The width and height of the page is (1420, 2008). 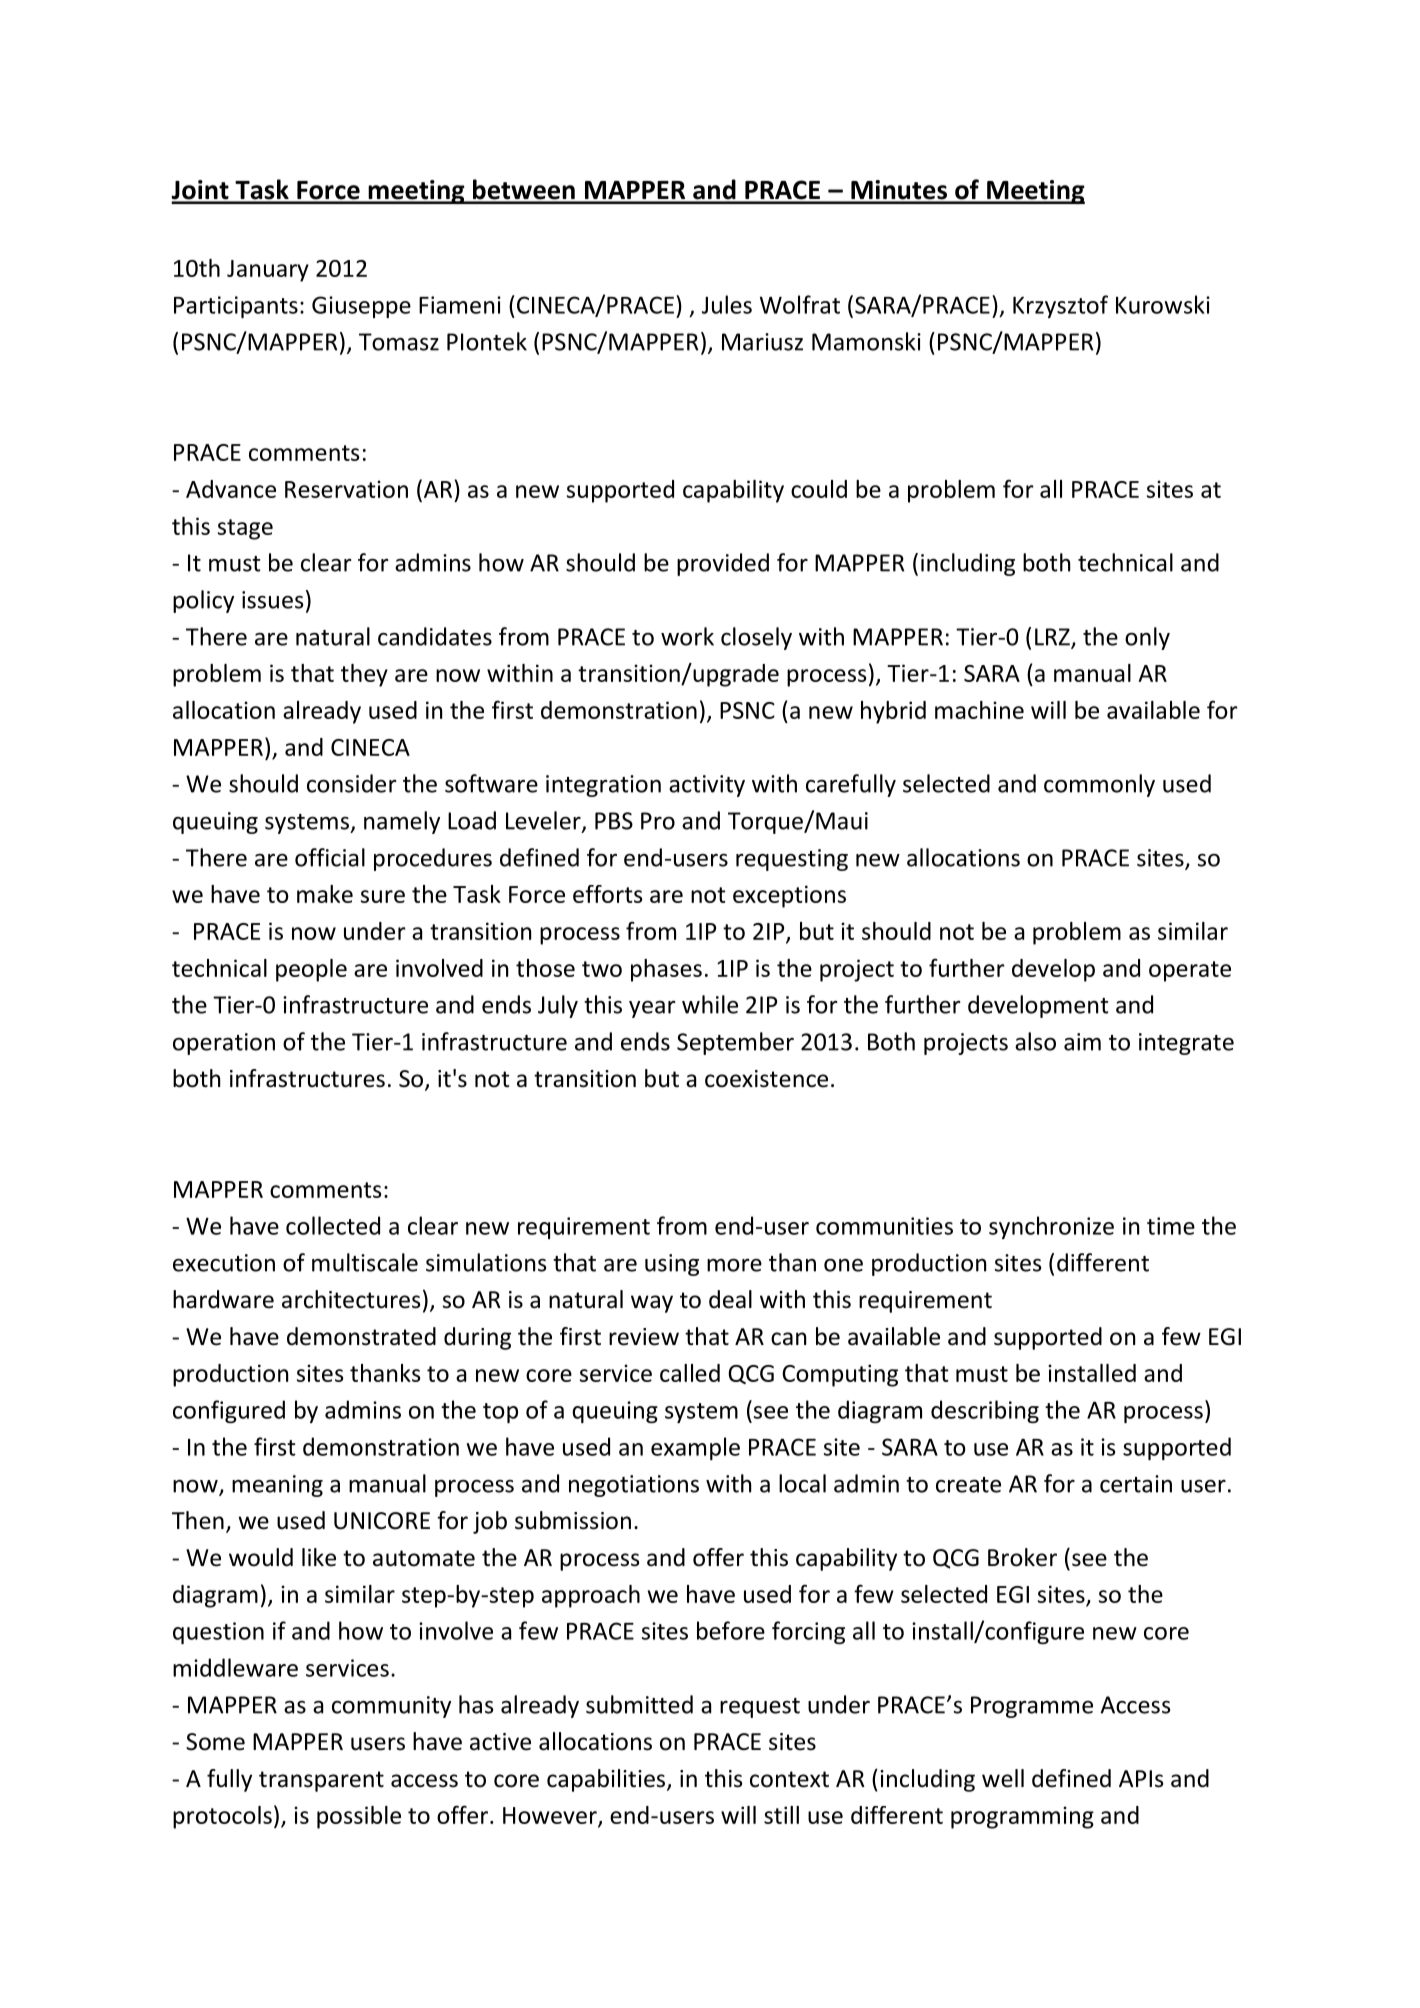 I want to click on Giuseppe, so click(x=361, y=307).
